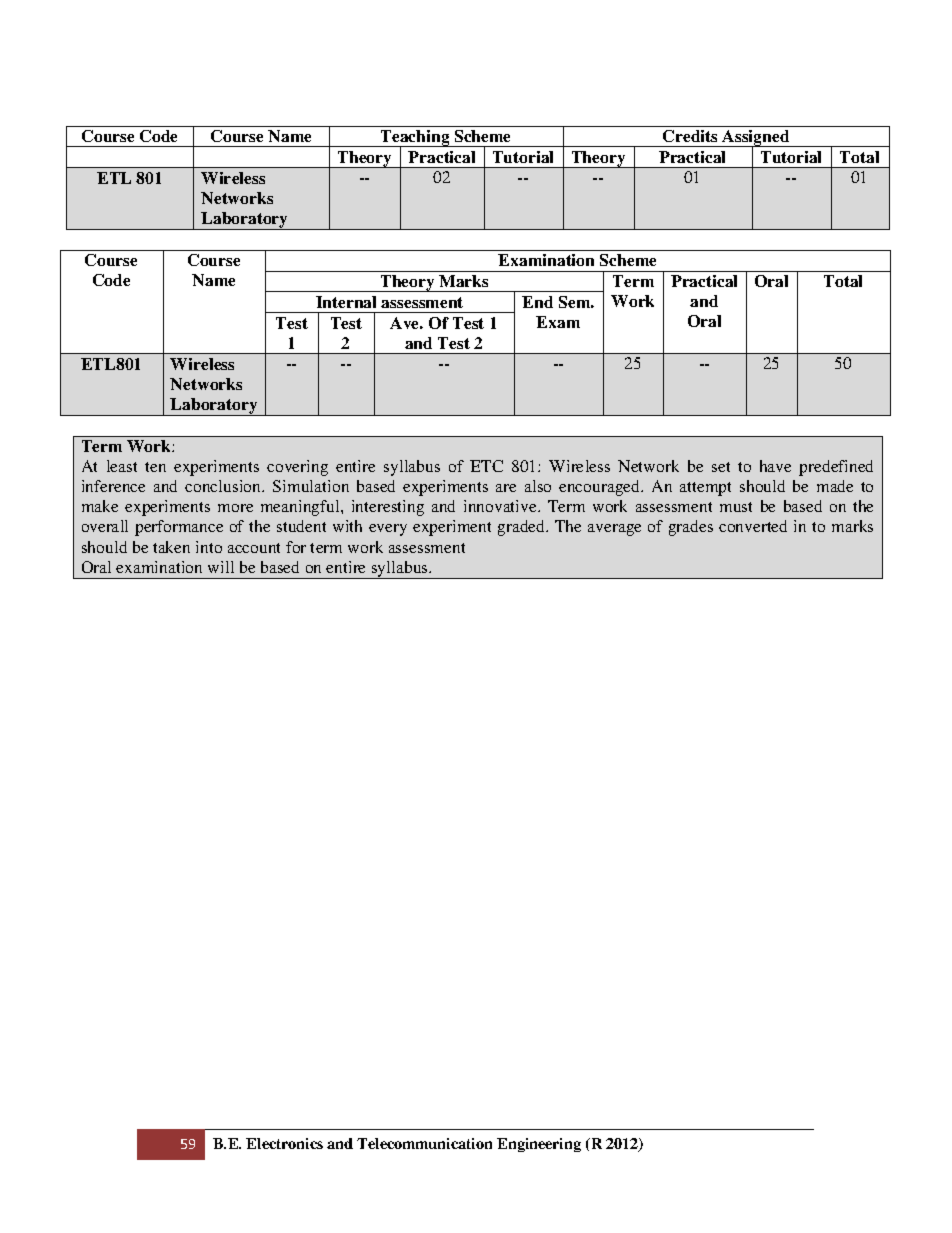 This screenshot has height=1233, width=952. What do you see at coordinates (537, 302) in the screenshot?
I see `End` at bounding box center [537, 302].
